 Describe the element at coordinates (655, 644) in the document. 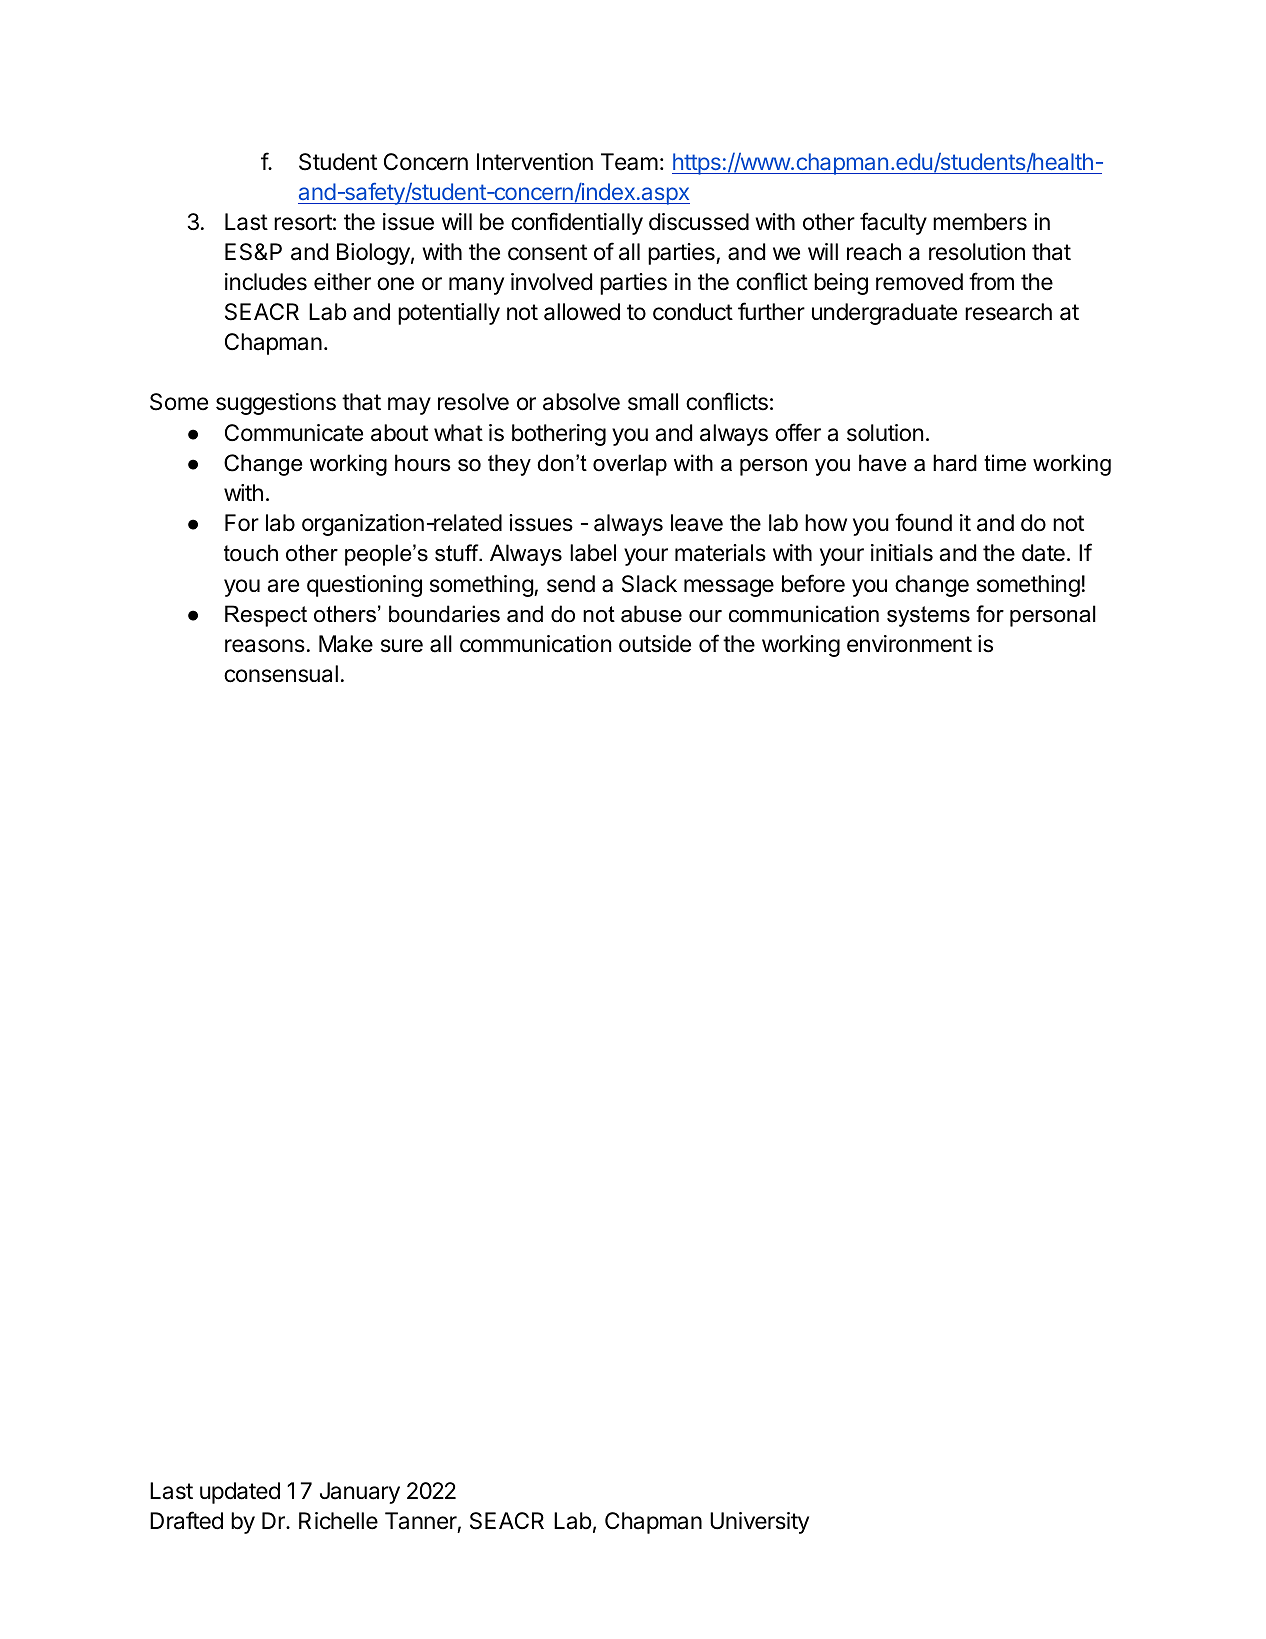

I see `outside` at that location.
